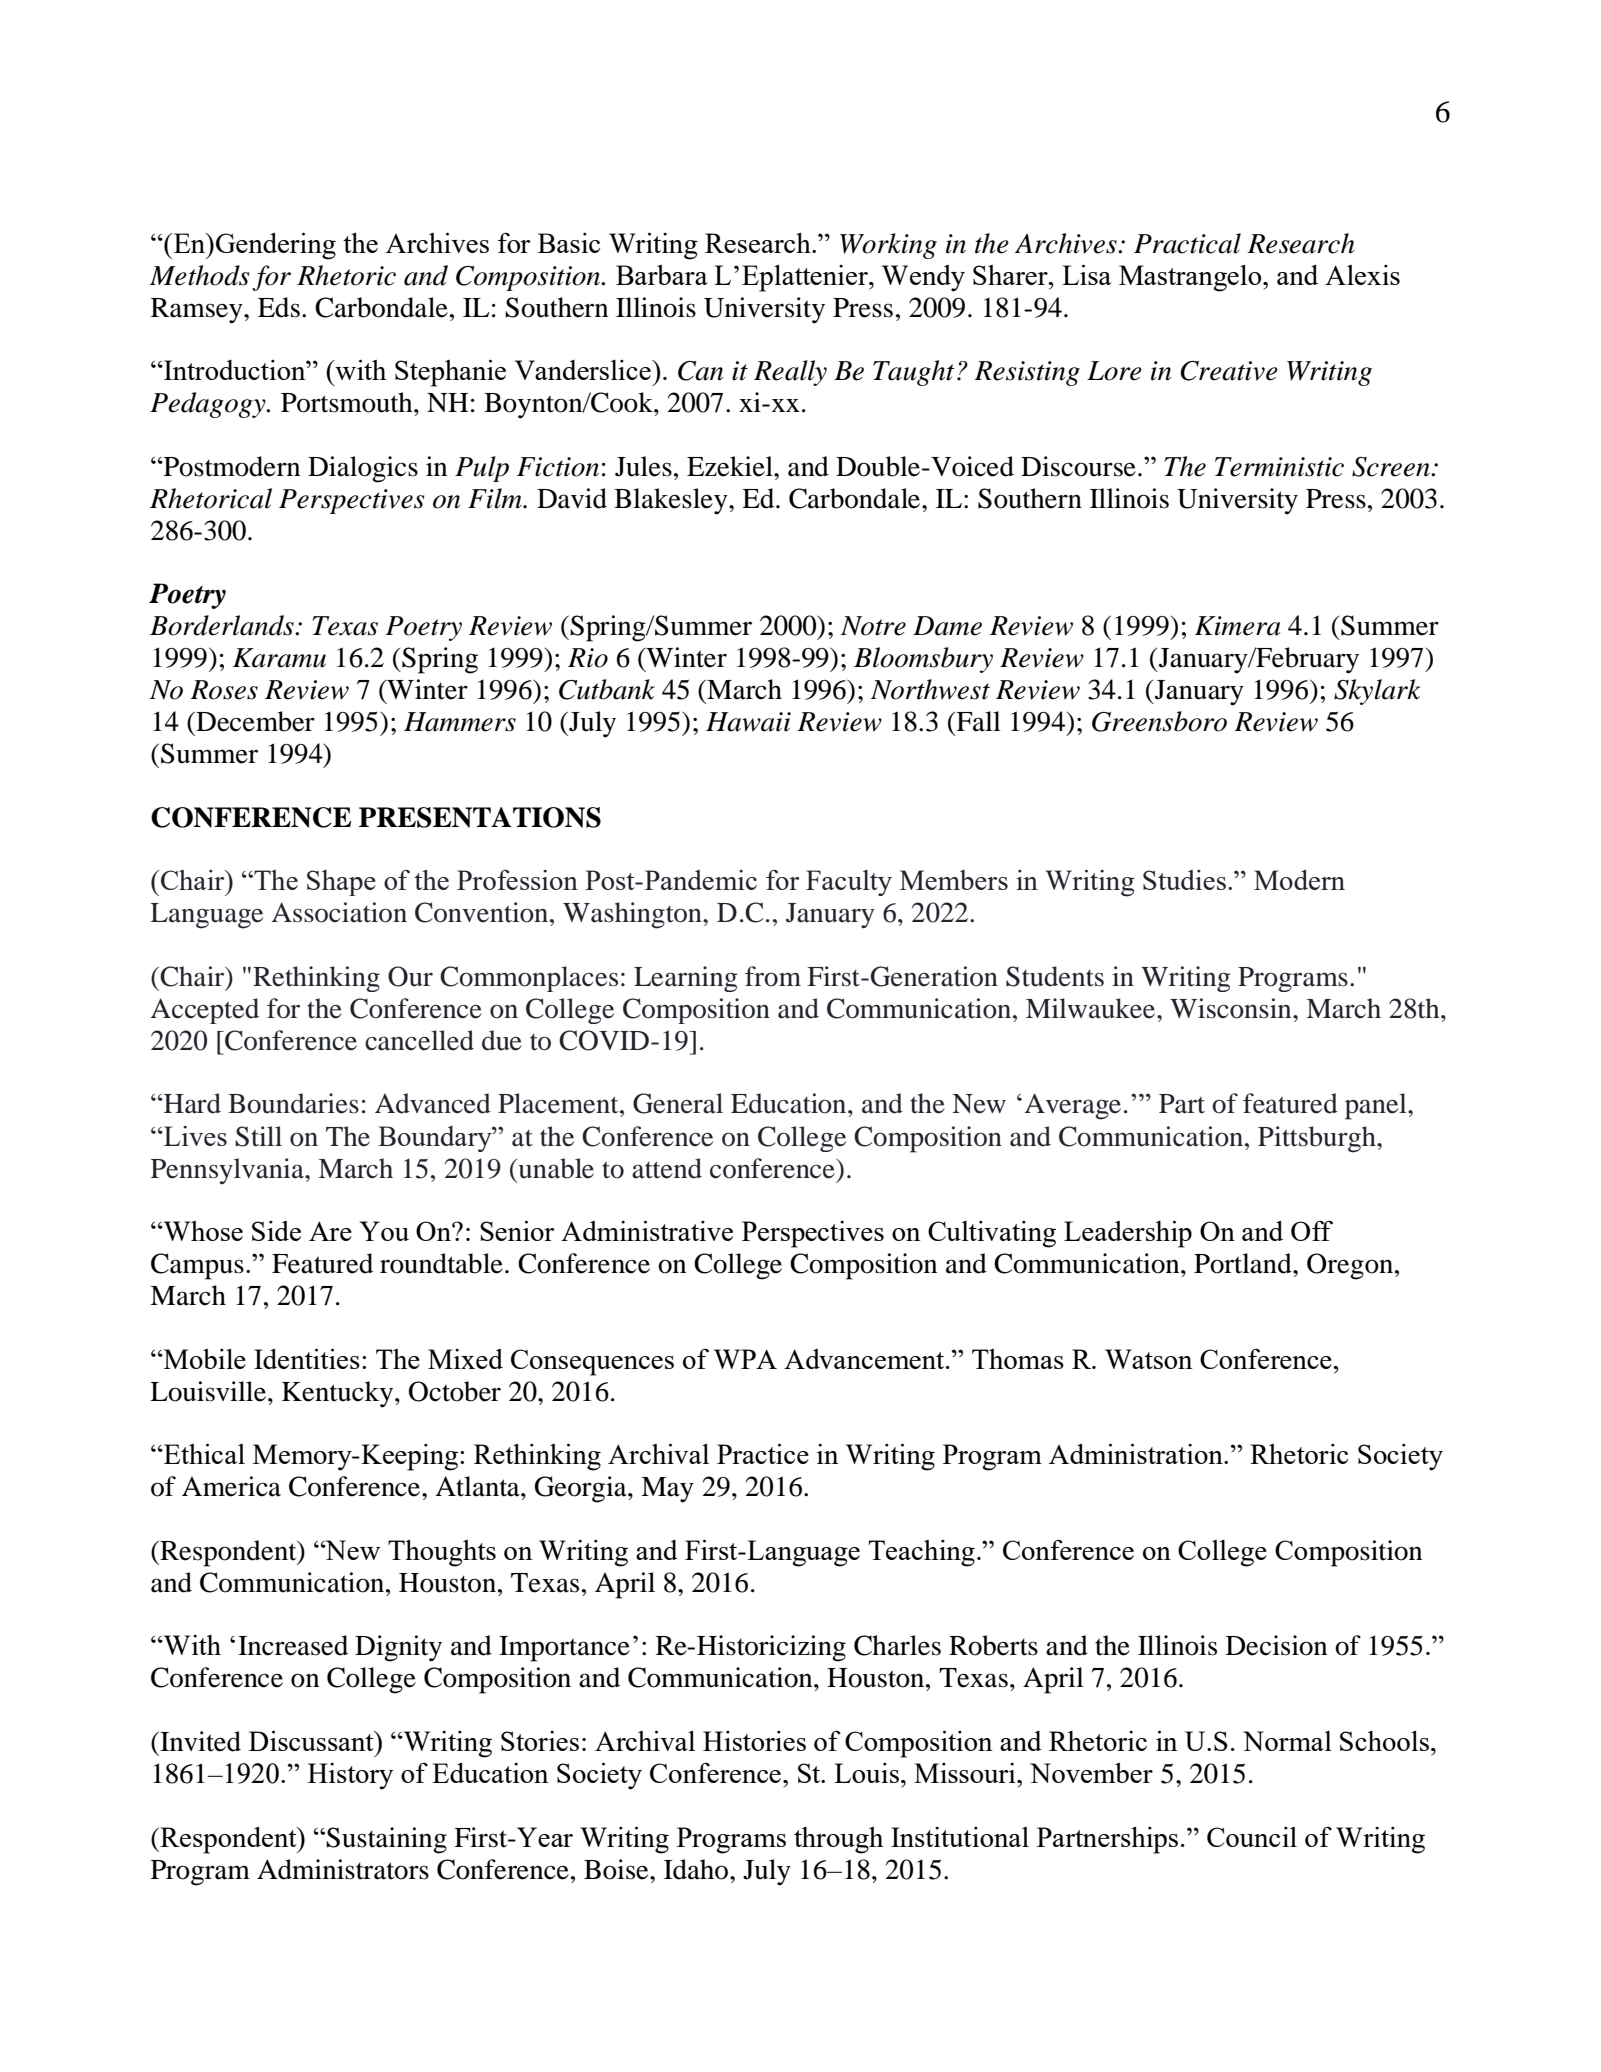 The height and width of the screenshot is (2072, 1601). I want to click on Practical, so click(1187, 243).
